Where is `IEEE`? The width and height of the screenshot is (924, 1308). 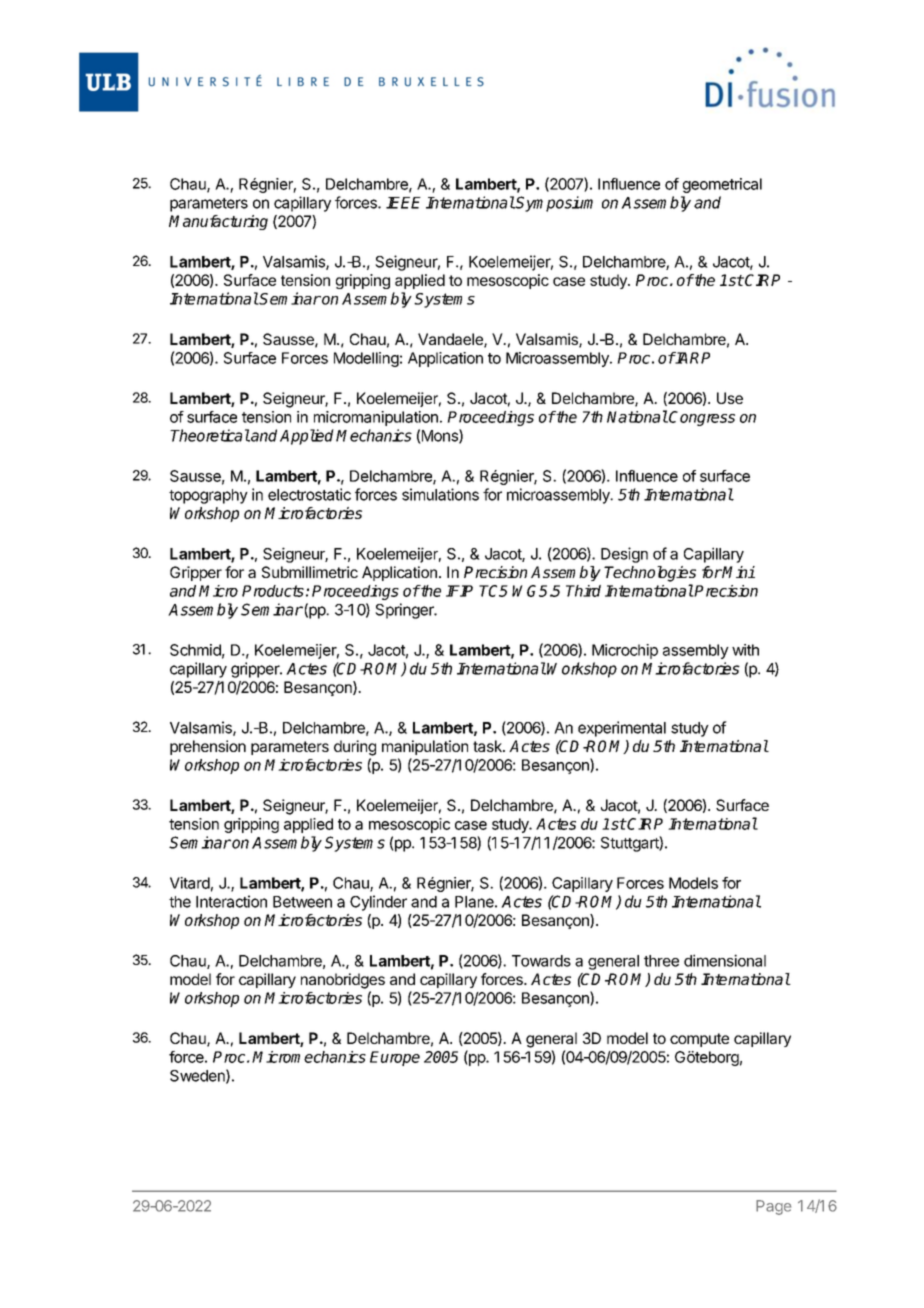 IEEE is located at coordinates (403, 203).
